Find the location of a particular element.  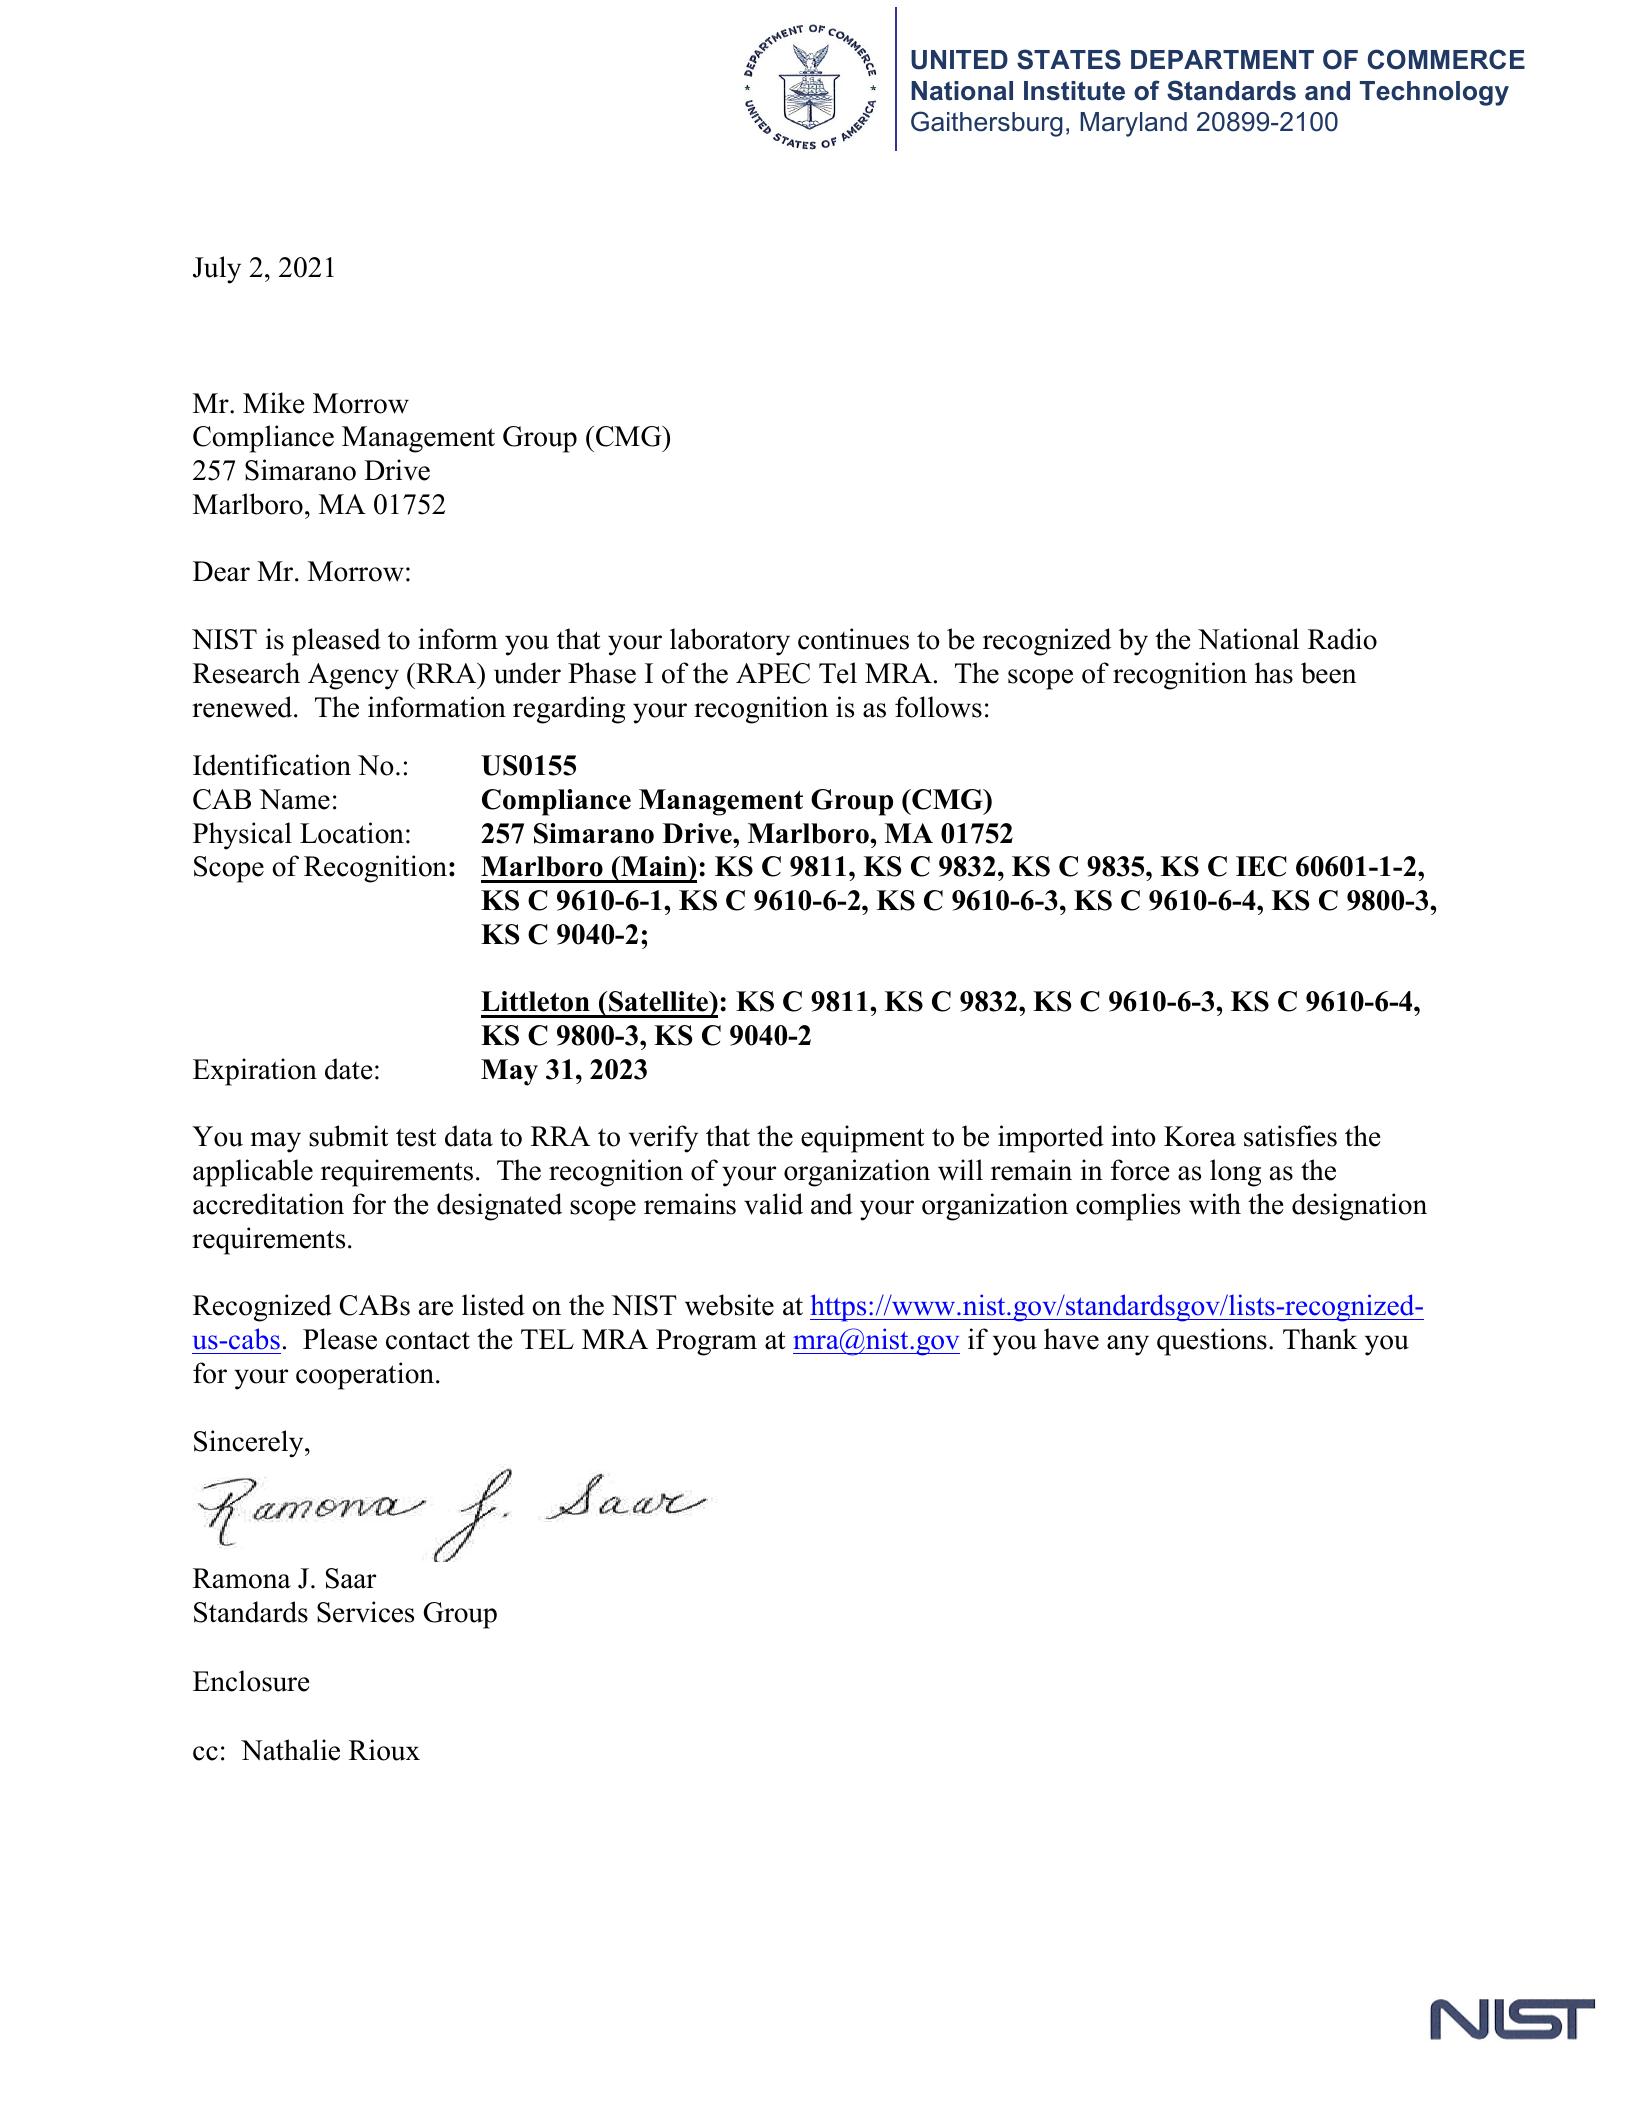

submit is located at coordinates (349, 1136).
